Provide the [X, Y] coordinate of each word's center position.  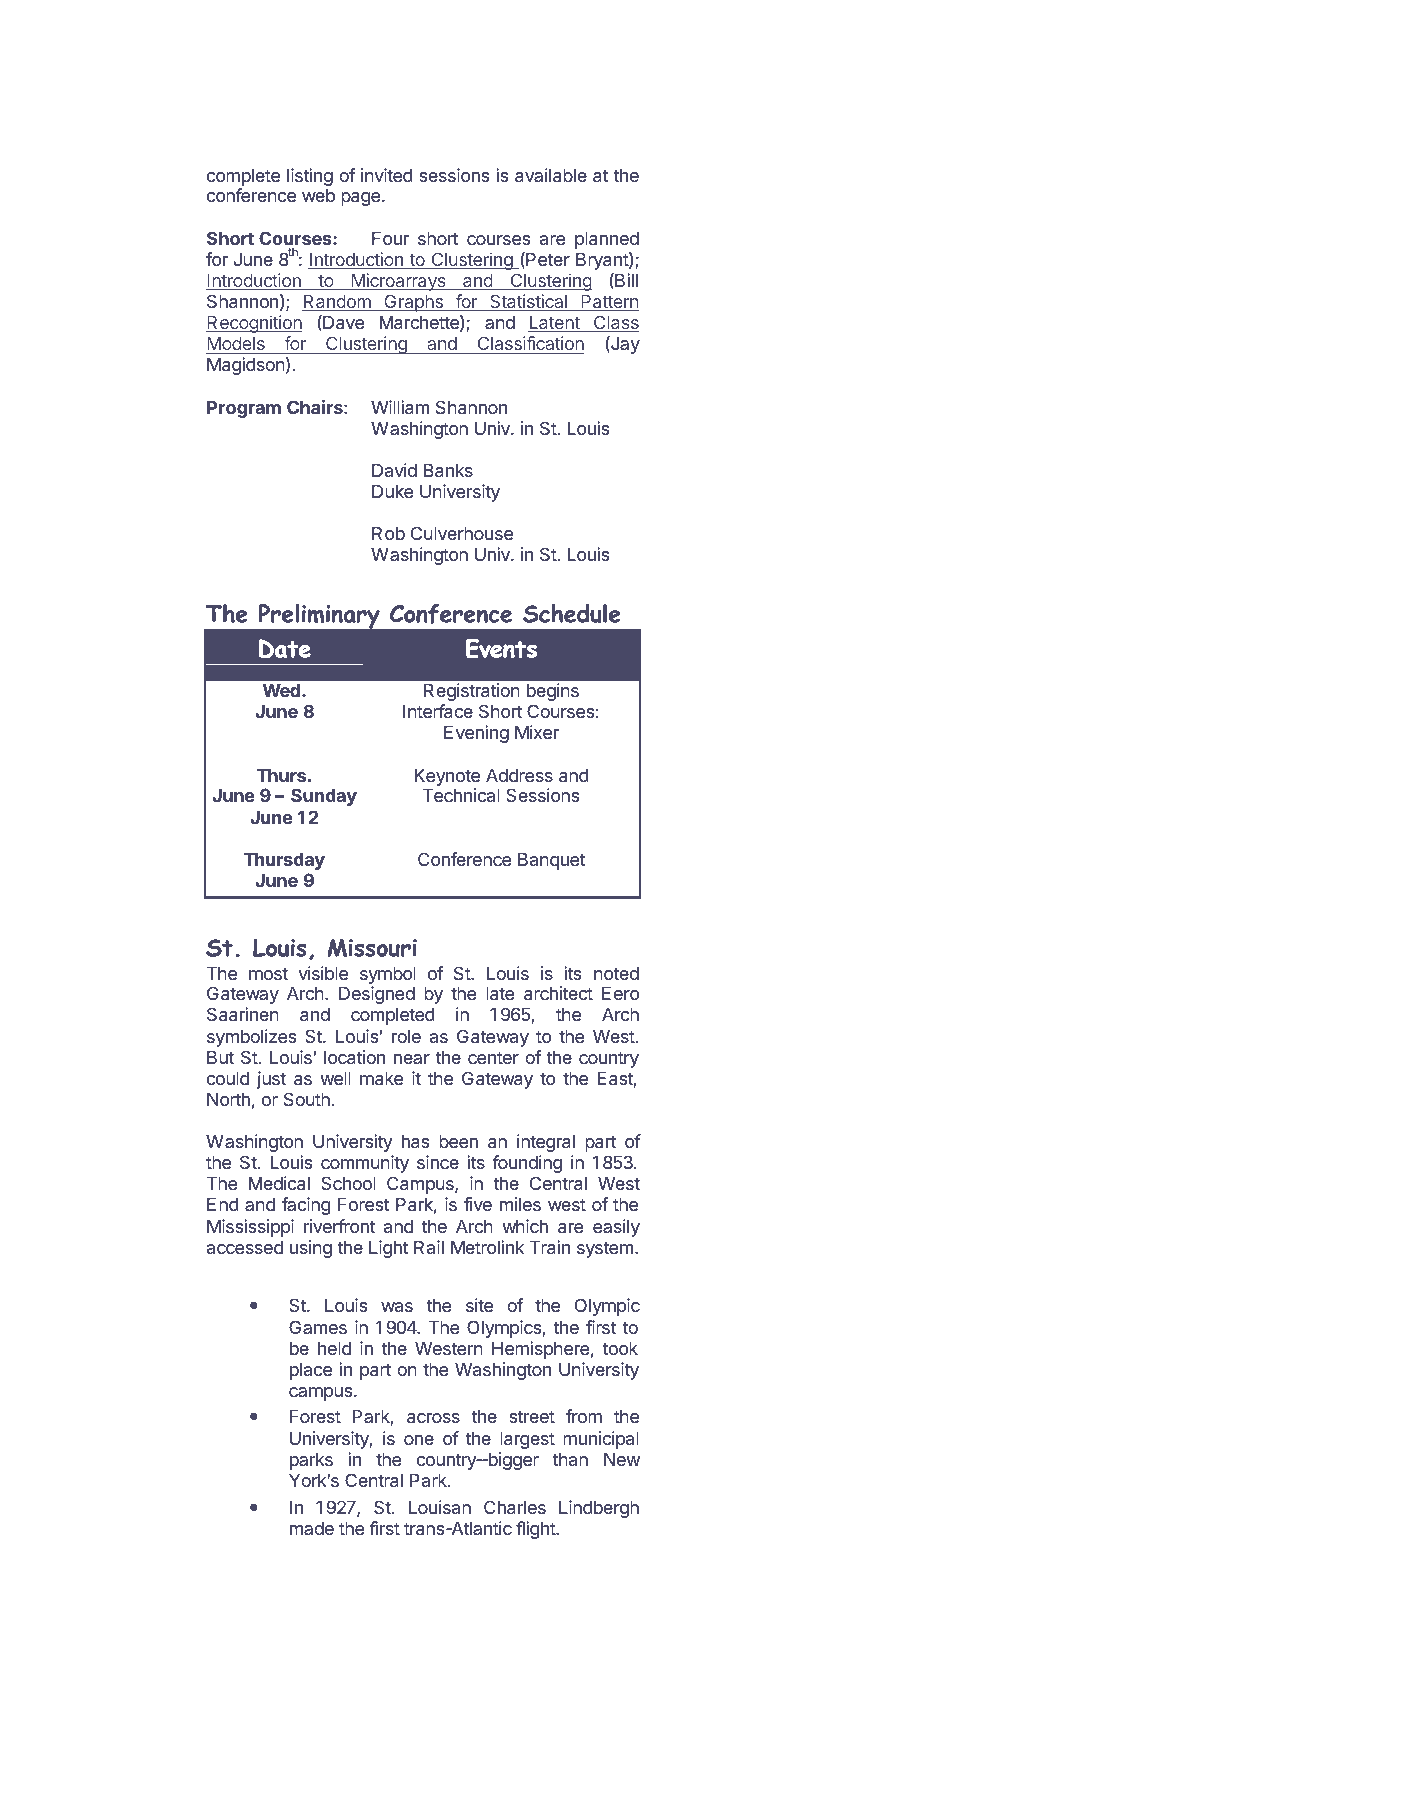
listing [310, 177]
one [419, 1440]
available [551, 175]
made [312, 1528]
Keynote [447, 777]
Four [390, 238]
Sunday [324, 797]
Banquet [552, 861]
